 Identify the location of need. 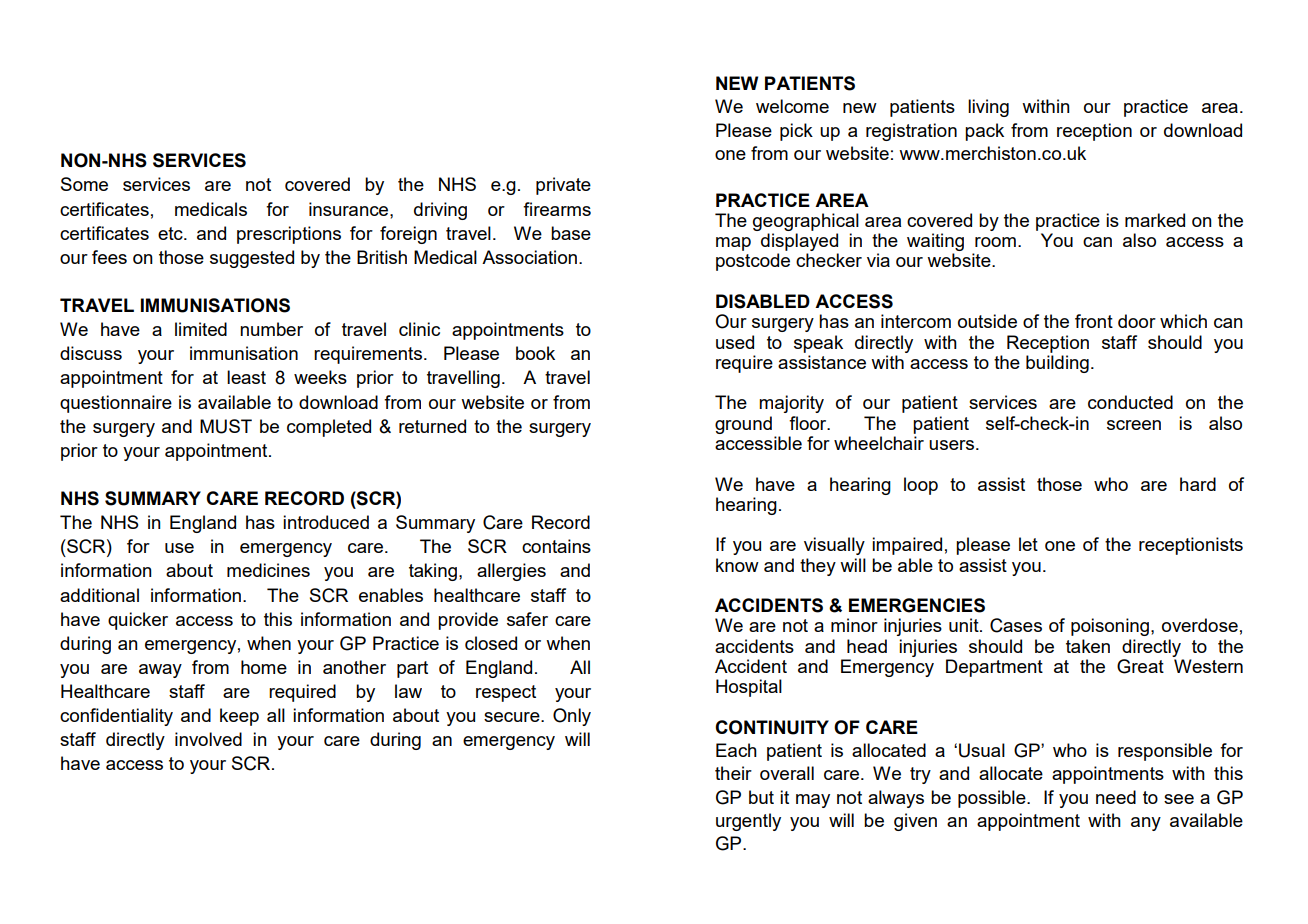
(1116, 797).
